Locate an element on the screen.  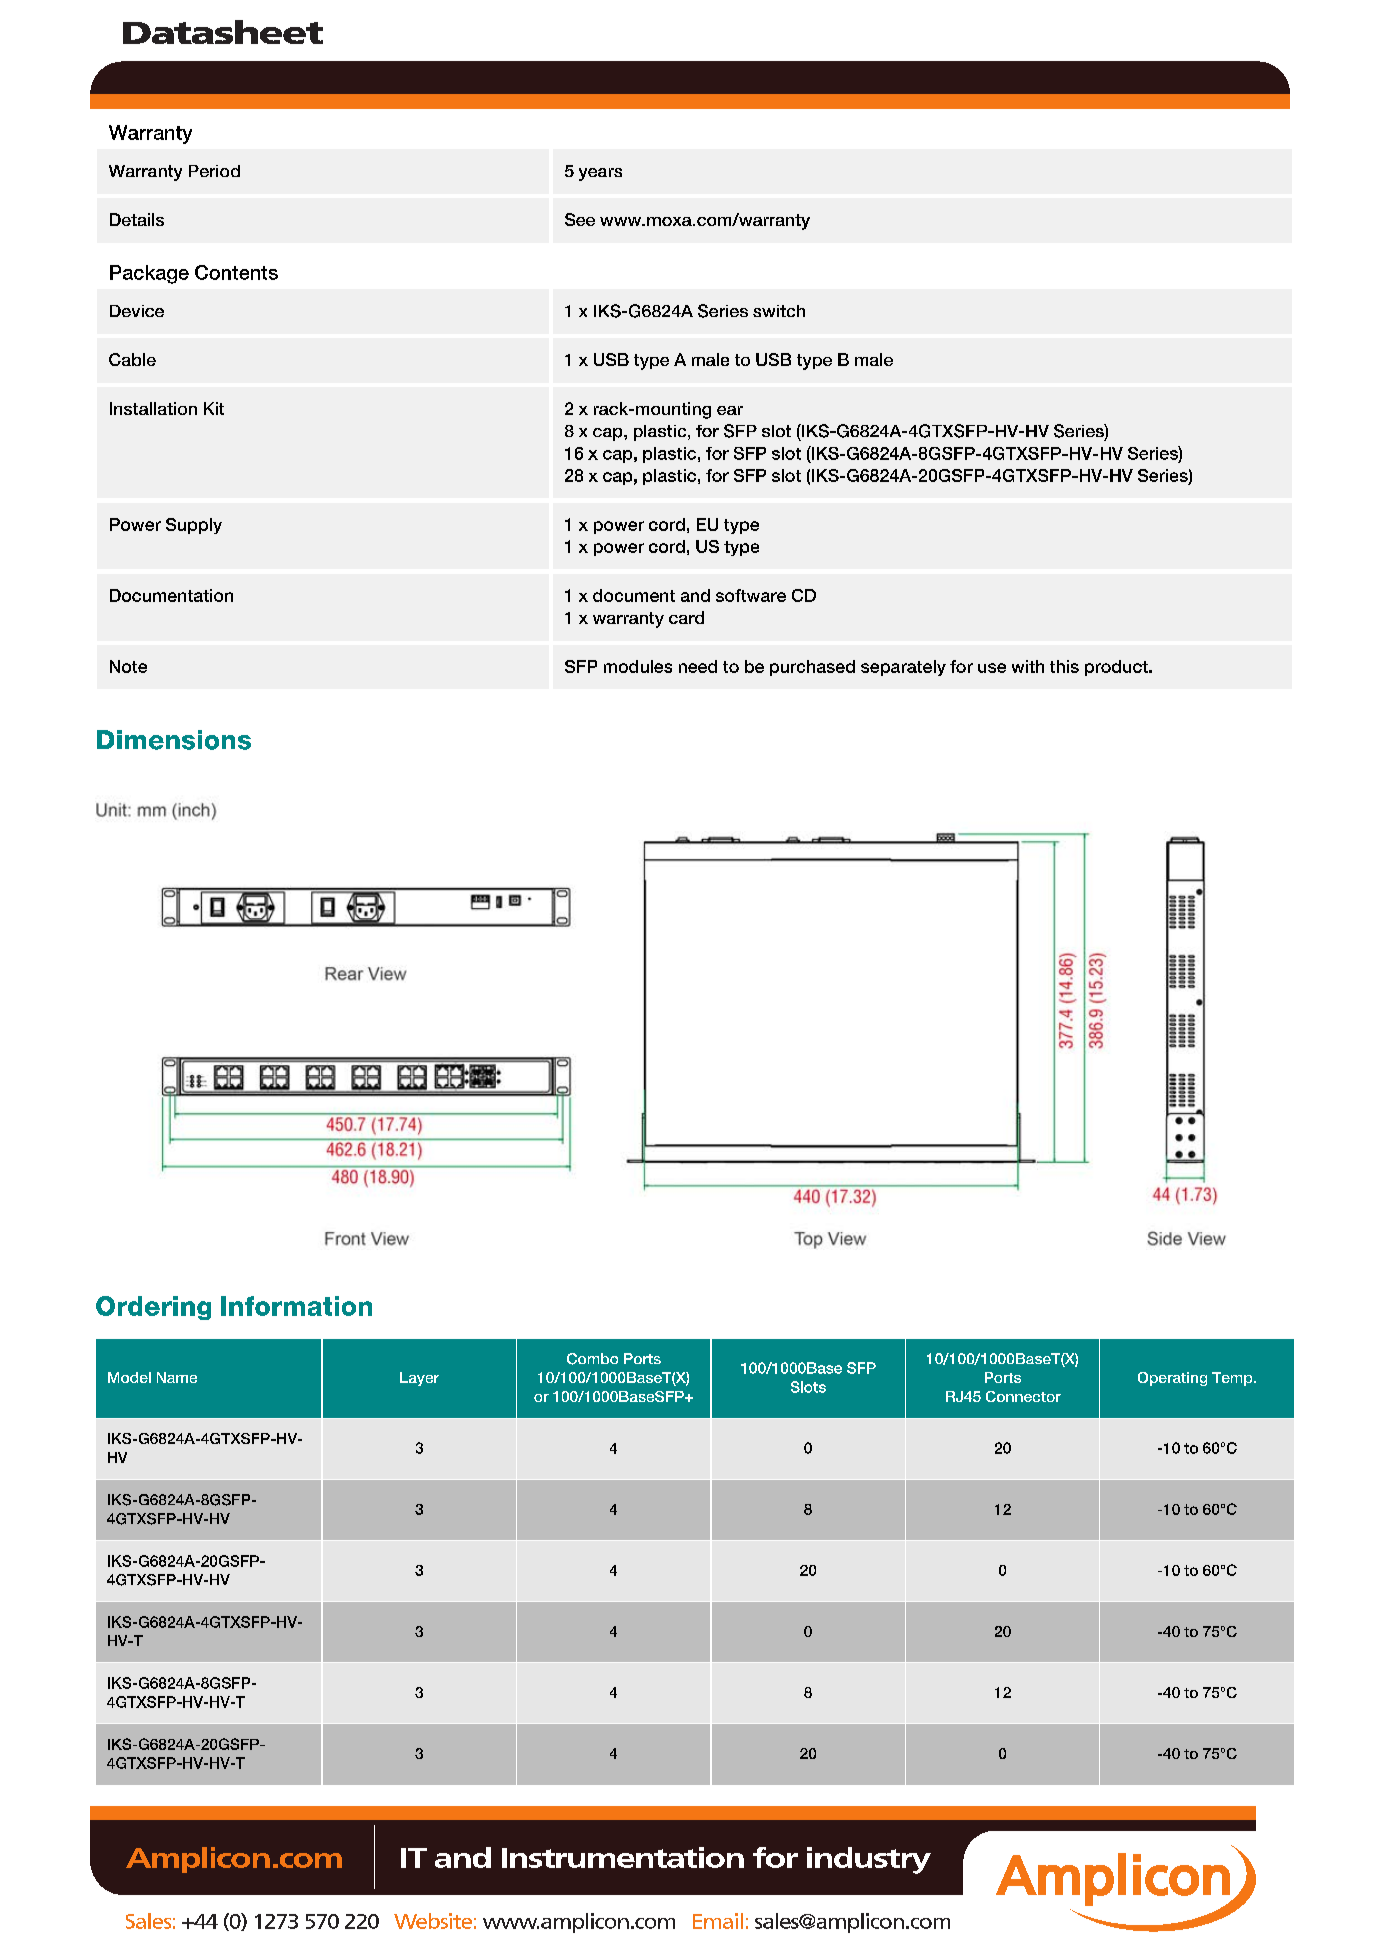
Datasheet is located at coordinates (223, 32).
